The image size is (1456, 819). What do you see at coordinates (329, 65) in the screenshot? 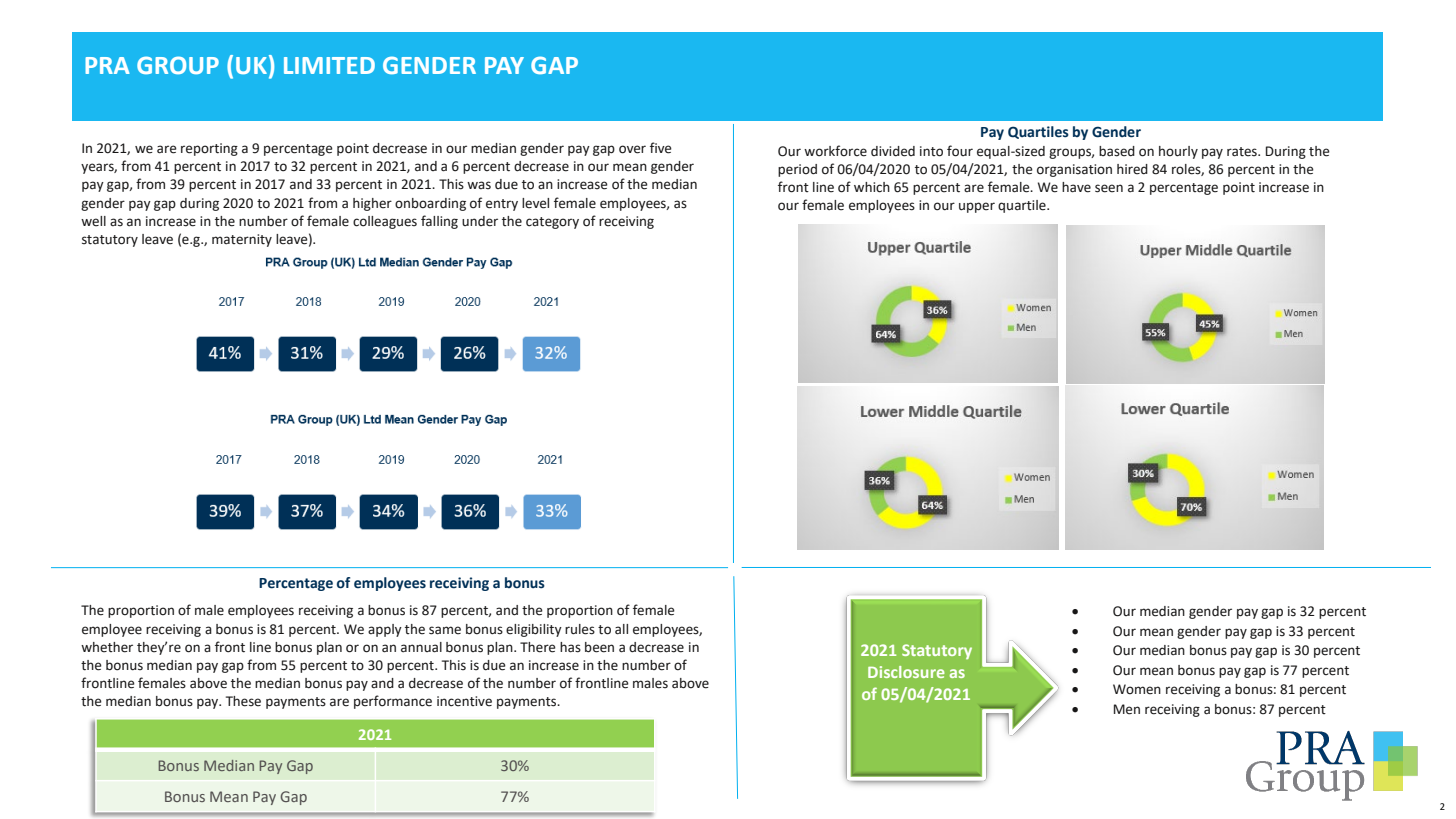
I see `LIMITED` at bounding box center [329, 65].
